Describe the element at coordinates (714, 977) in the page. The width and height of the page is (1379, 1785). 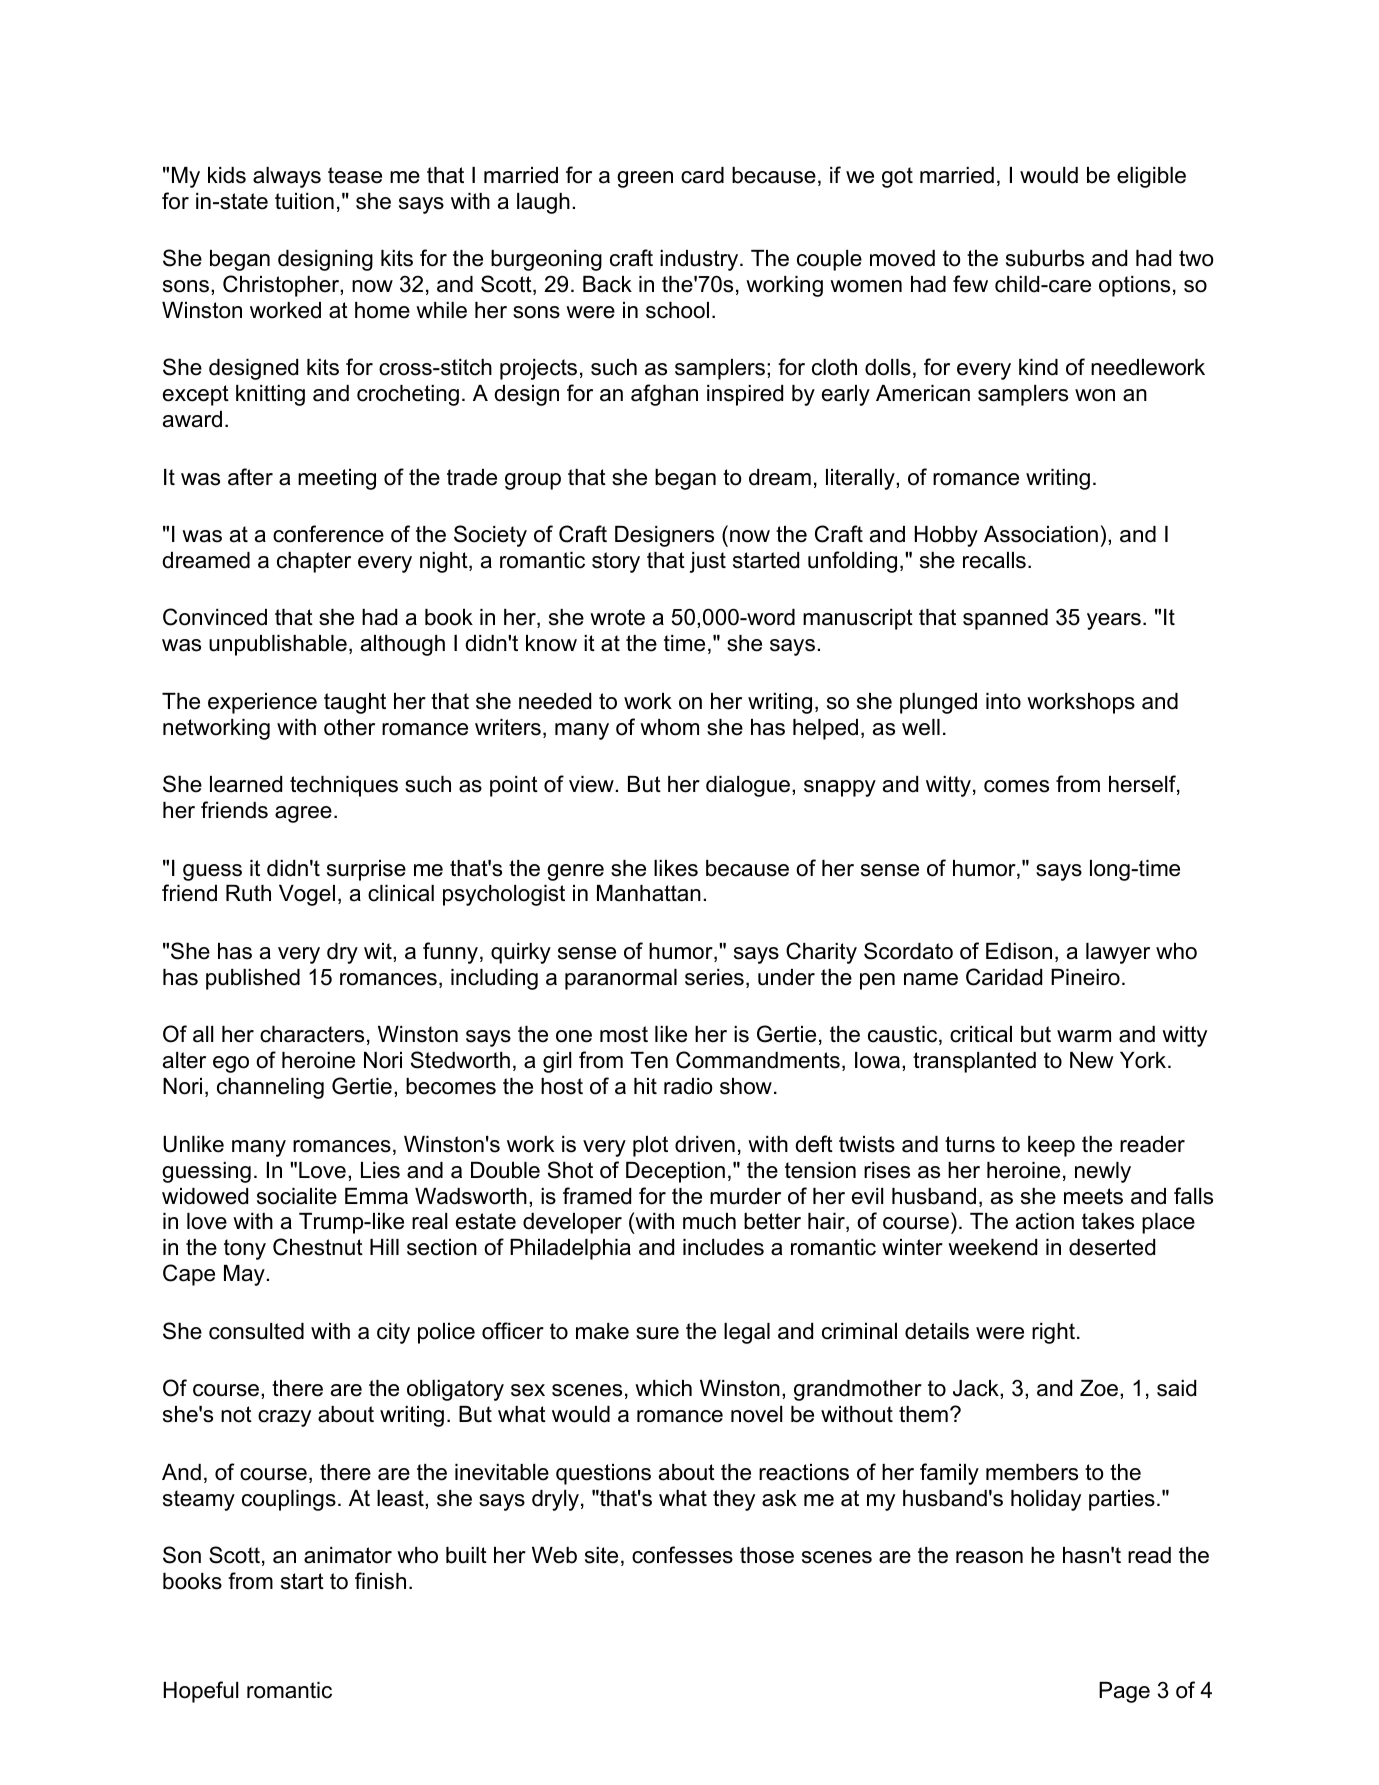
I see `series` at that location.
